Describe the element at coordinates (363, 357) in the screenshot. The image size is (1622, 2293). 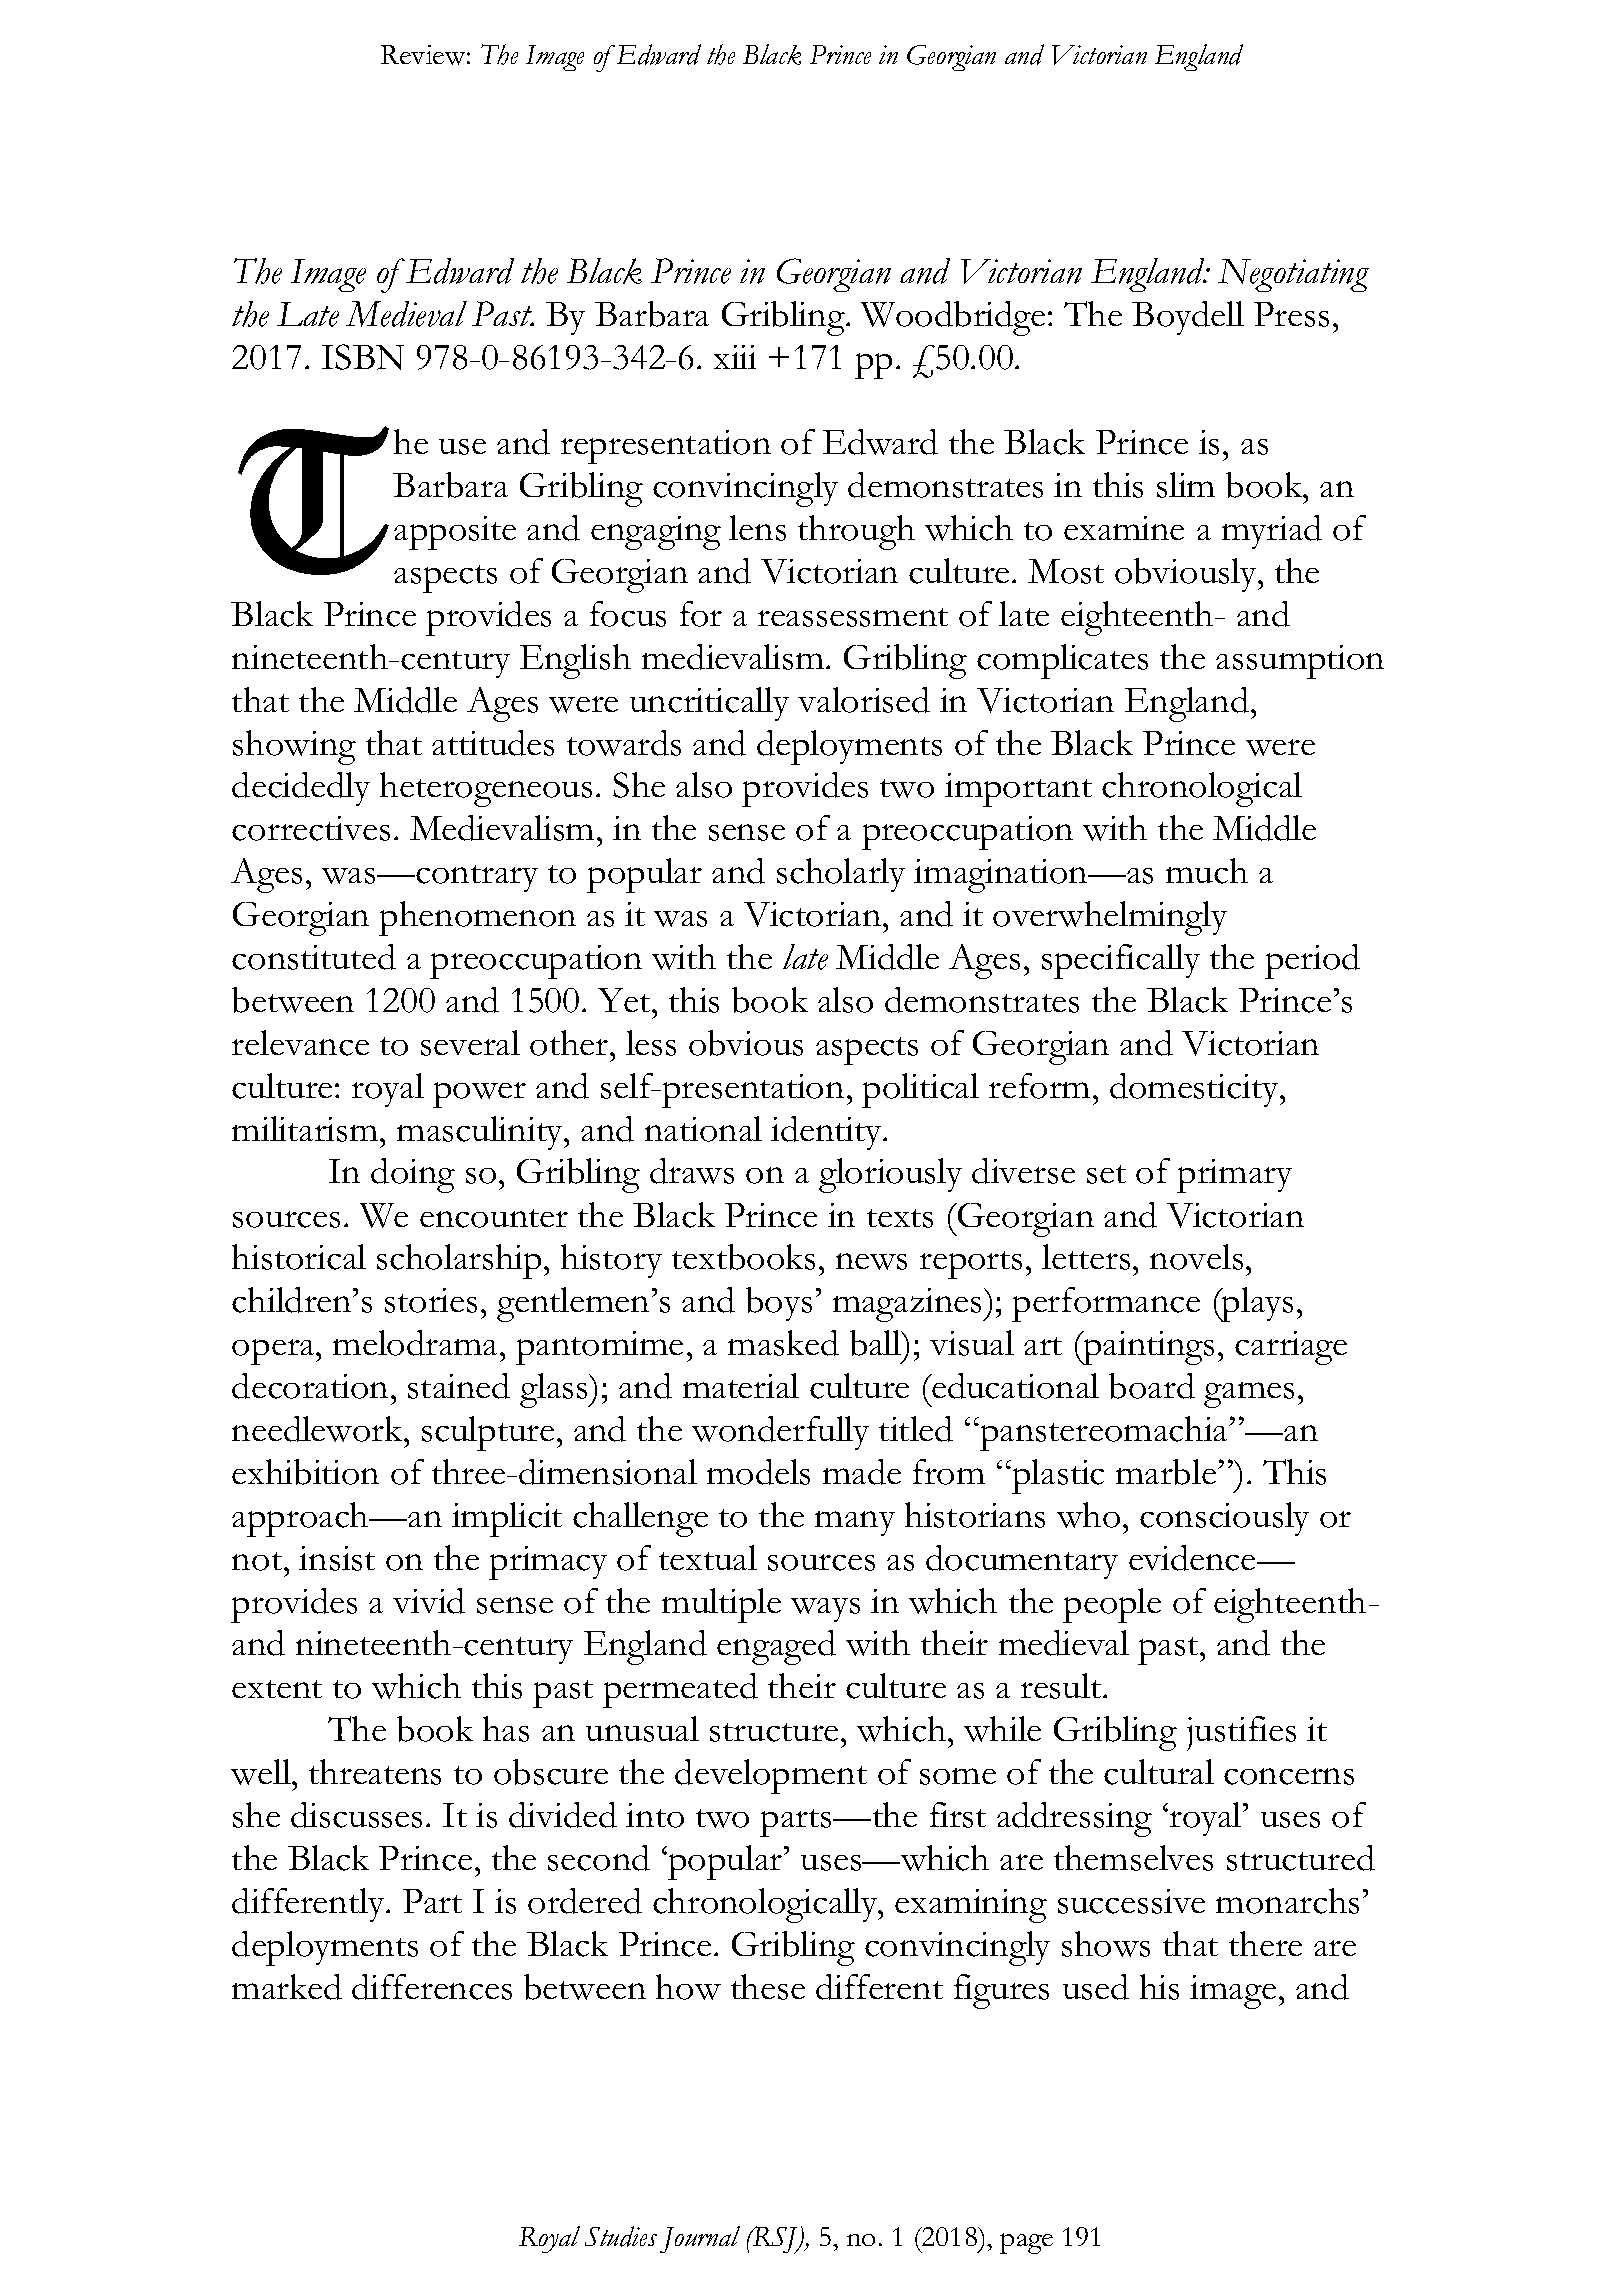
I see `ISBN` at that location.
